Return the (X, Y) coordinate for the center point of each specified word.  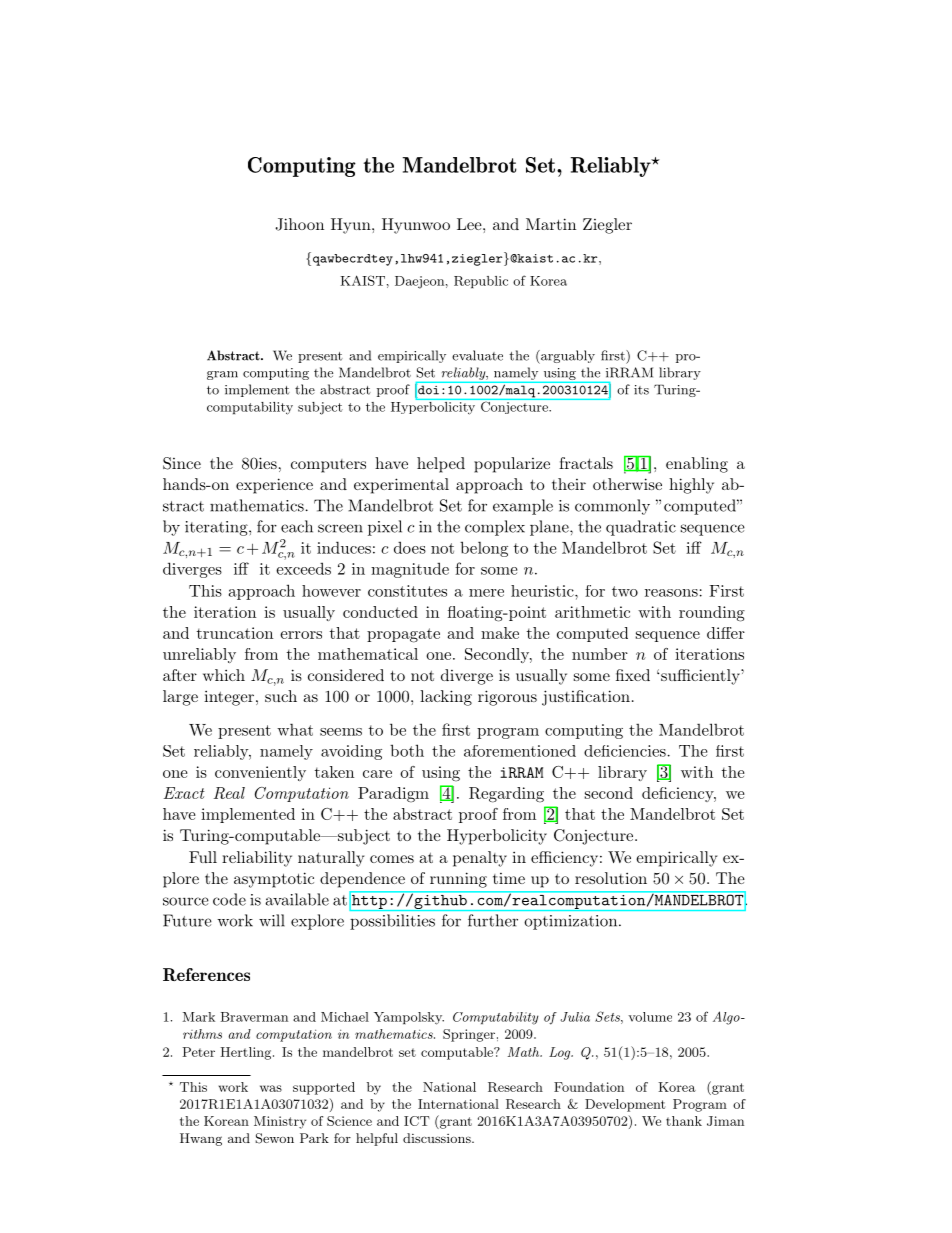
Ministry (280, 1122)
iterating (217, 528)
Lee (470, 224)
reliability (257, 859)
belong (484, 549)
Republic (481, 282)
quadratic (641, 528)
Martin (551, 224)
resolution (611, 878)
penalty (480, 859)
